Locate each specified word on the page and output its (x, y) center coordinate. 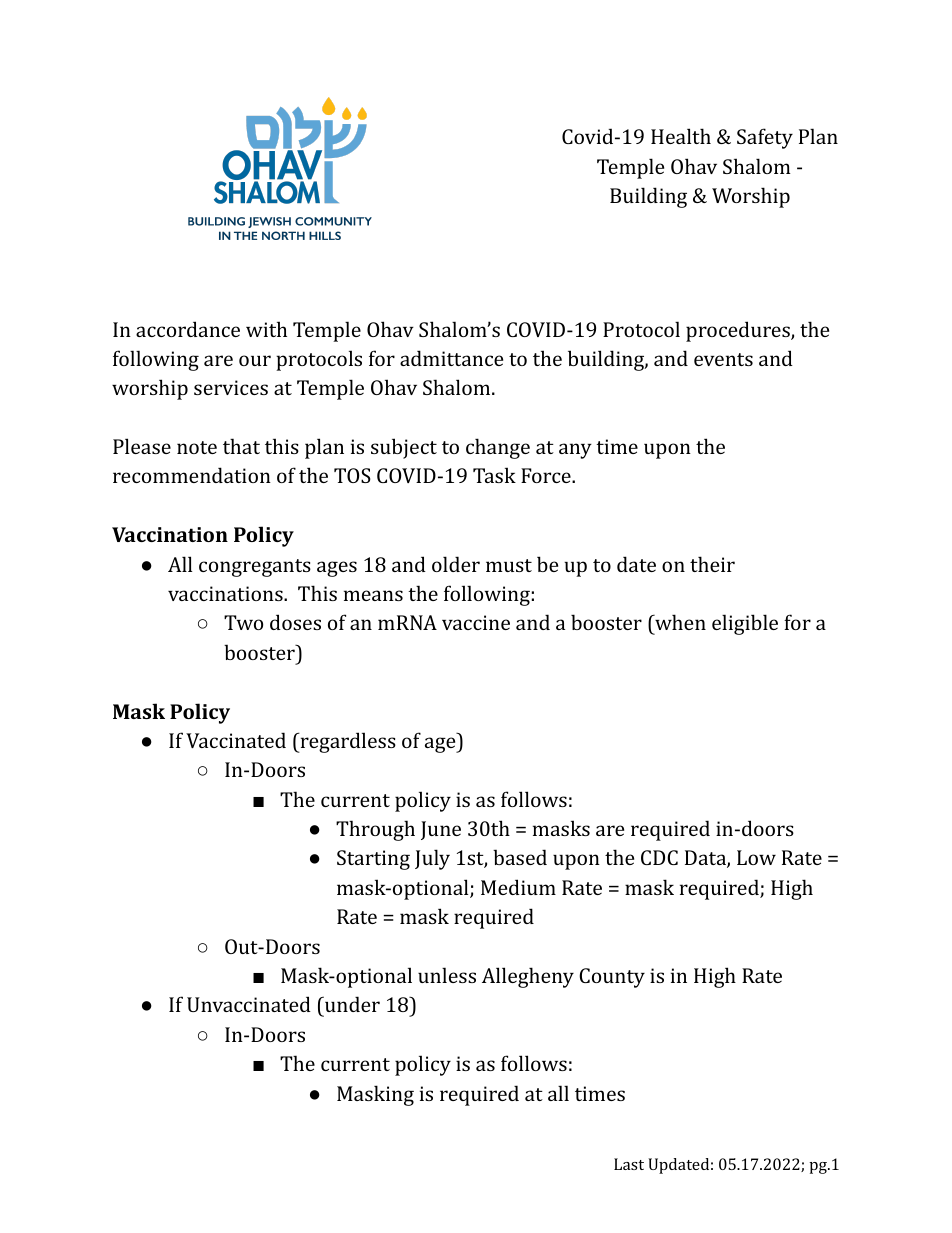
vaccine (476, 622)
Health (681, 136)
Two (243, 622)
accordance (188, 329)
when (679, 624)
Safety (765, 138)
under (351, 1006)
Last (629, 1164)
